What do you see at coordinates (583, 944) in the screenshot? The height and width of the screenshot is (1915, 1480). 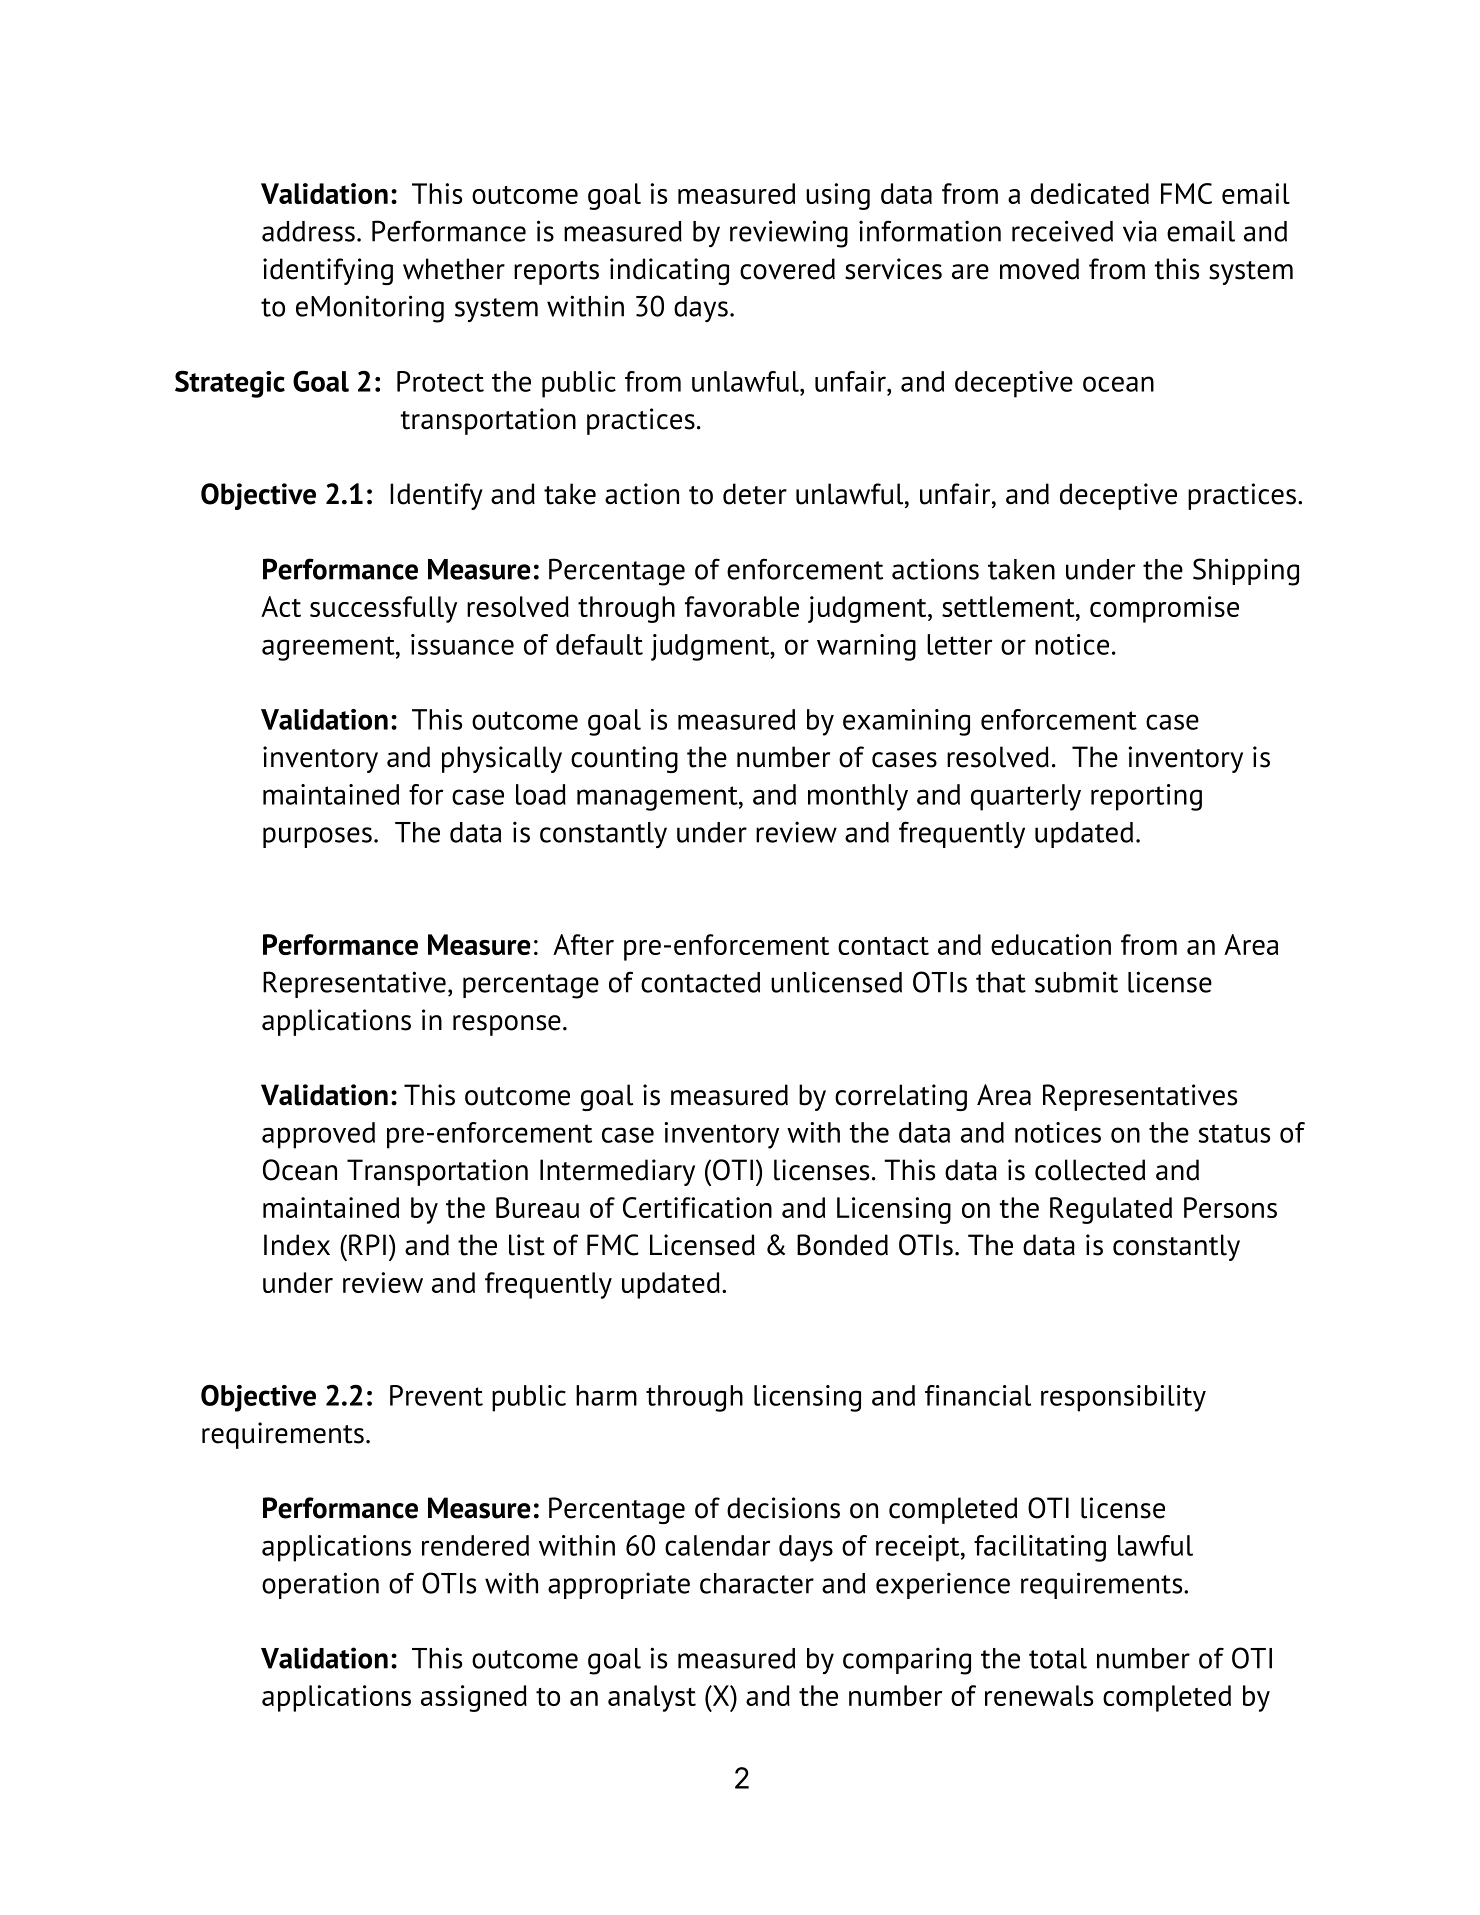 I see `After` at bounding box center [583, 944].
